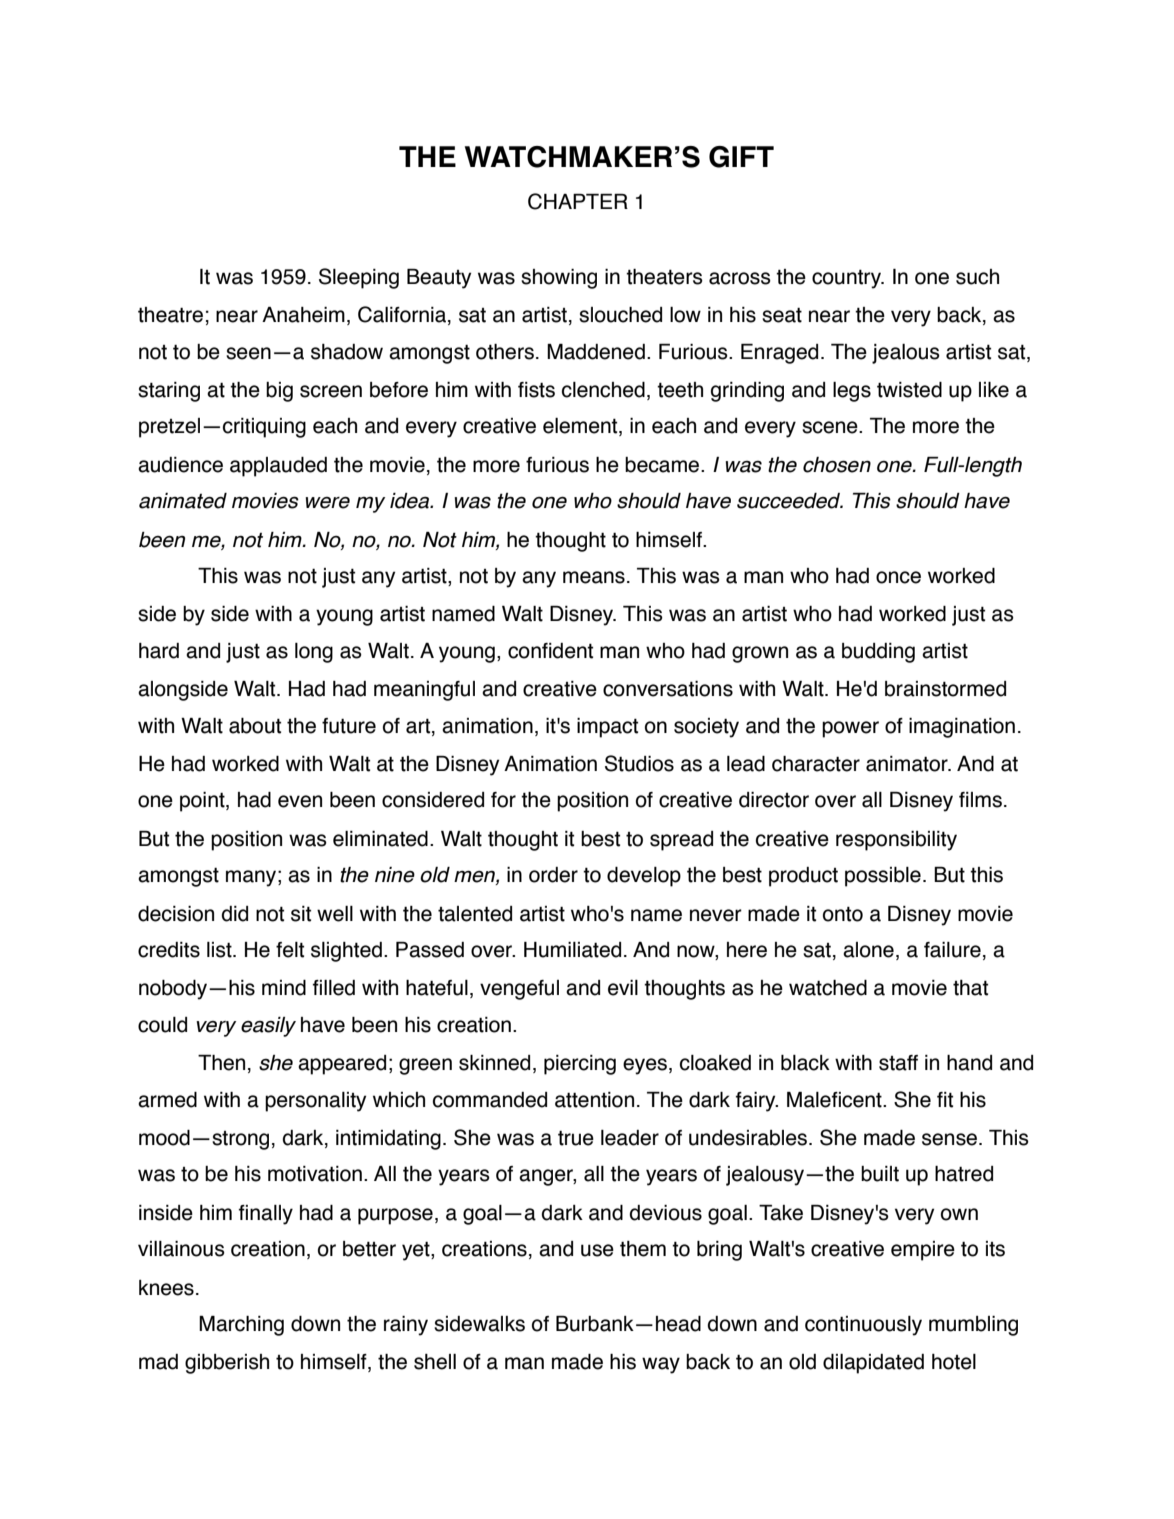 The width and height of the page is (1174, 1519). Describe the element at coordinates (661, 1365) in the page. I see `way` at that location.
